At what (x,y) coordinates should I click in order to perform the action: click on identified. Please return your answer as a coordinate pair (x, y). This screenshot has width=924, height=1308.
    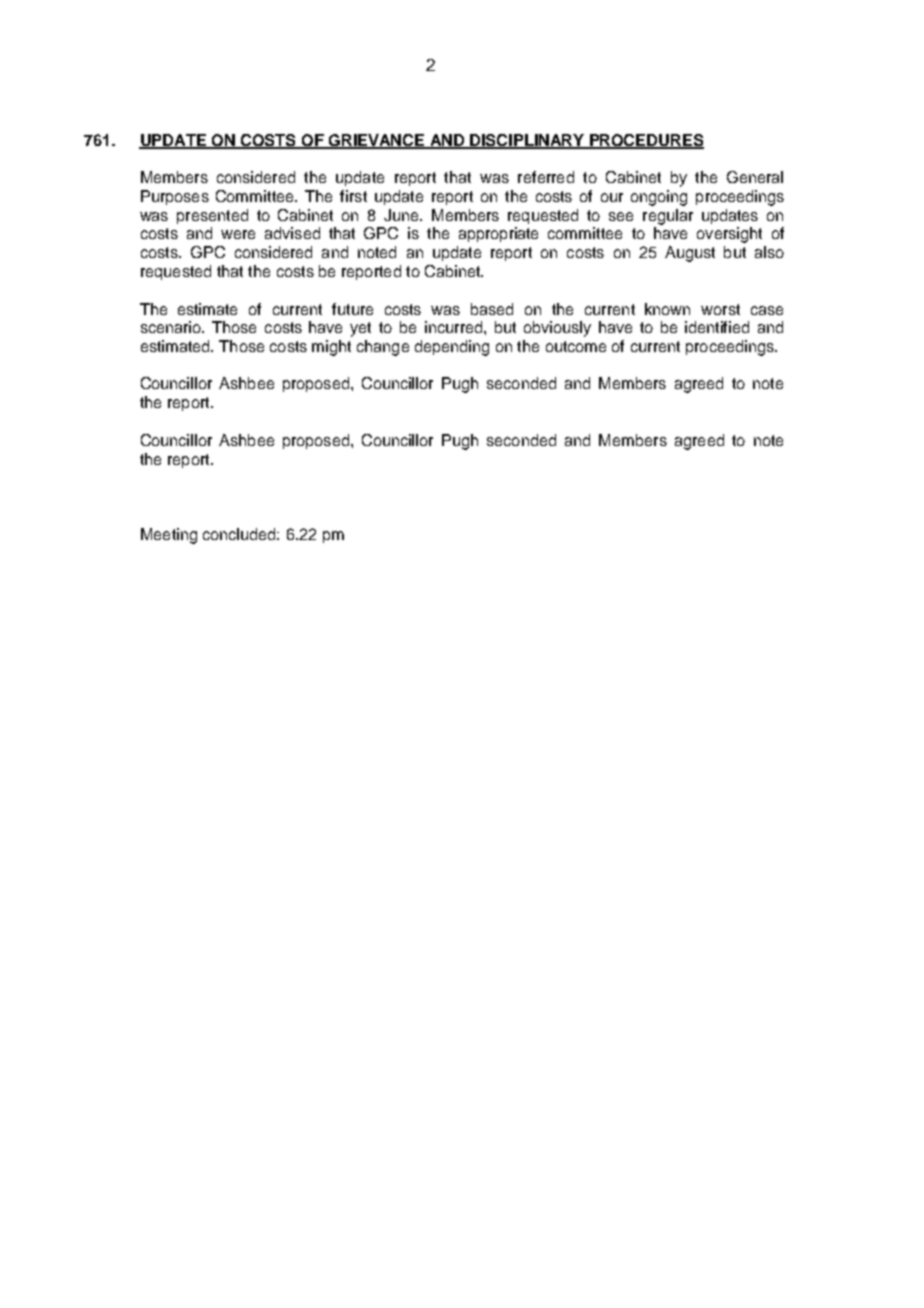
    Looking at the image, I should click on (717, 327).
